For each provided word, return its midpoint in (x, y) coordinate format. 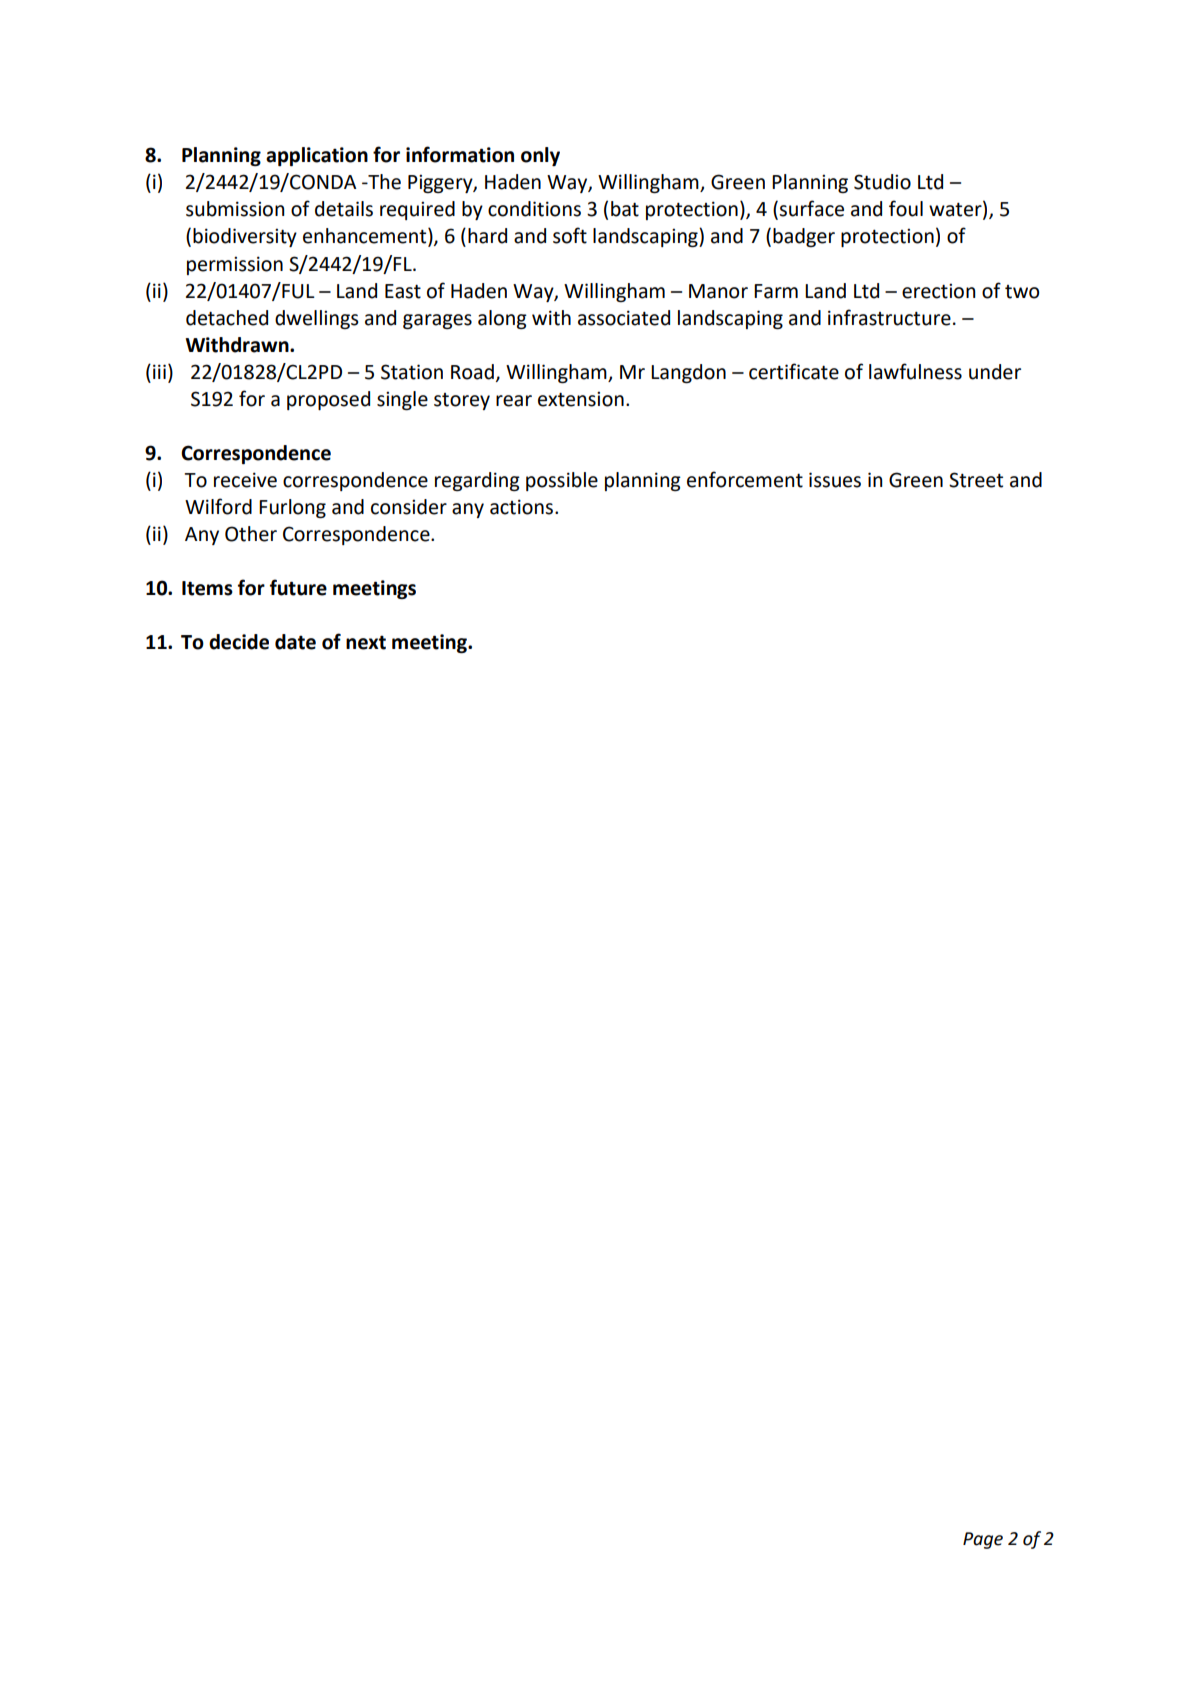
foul (906, 208)
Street (976, 480)
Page (983, 1540)
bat (625, 209)
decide (239, 642)
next (366, 642)
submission (235, 209)
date (295, 642)
